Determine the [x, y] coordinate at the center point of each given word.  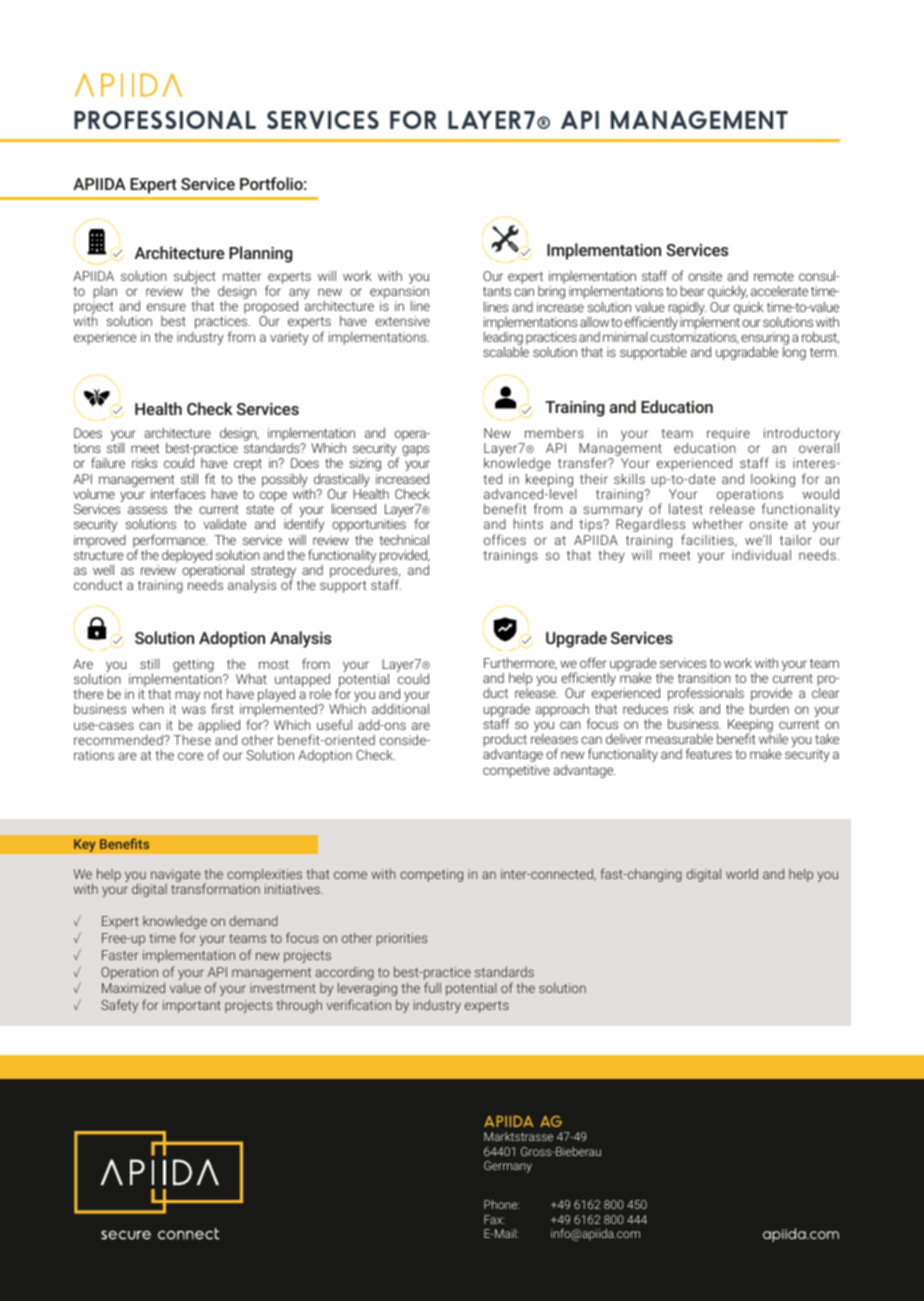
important [192, 1006]
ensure [166, 307]
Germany [508, 1167]
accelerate [779, 291]
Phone [501, 1204]
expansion [399, 294]
